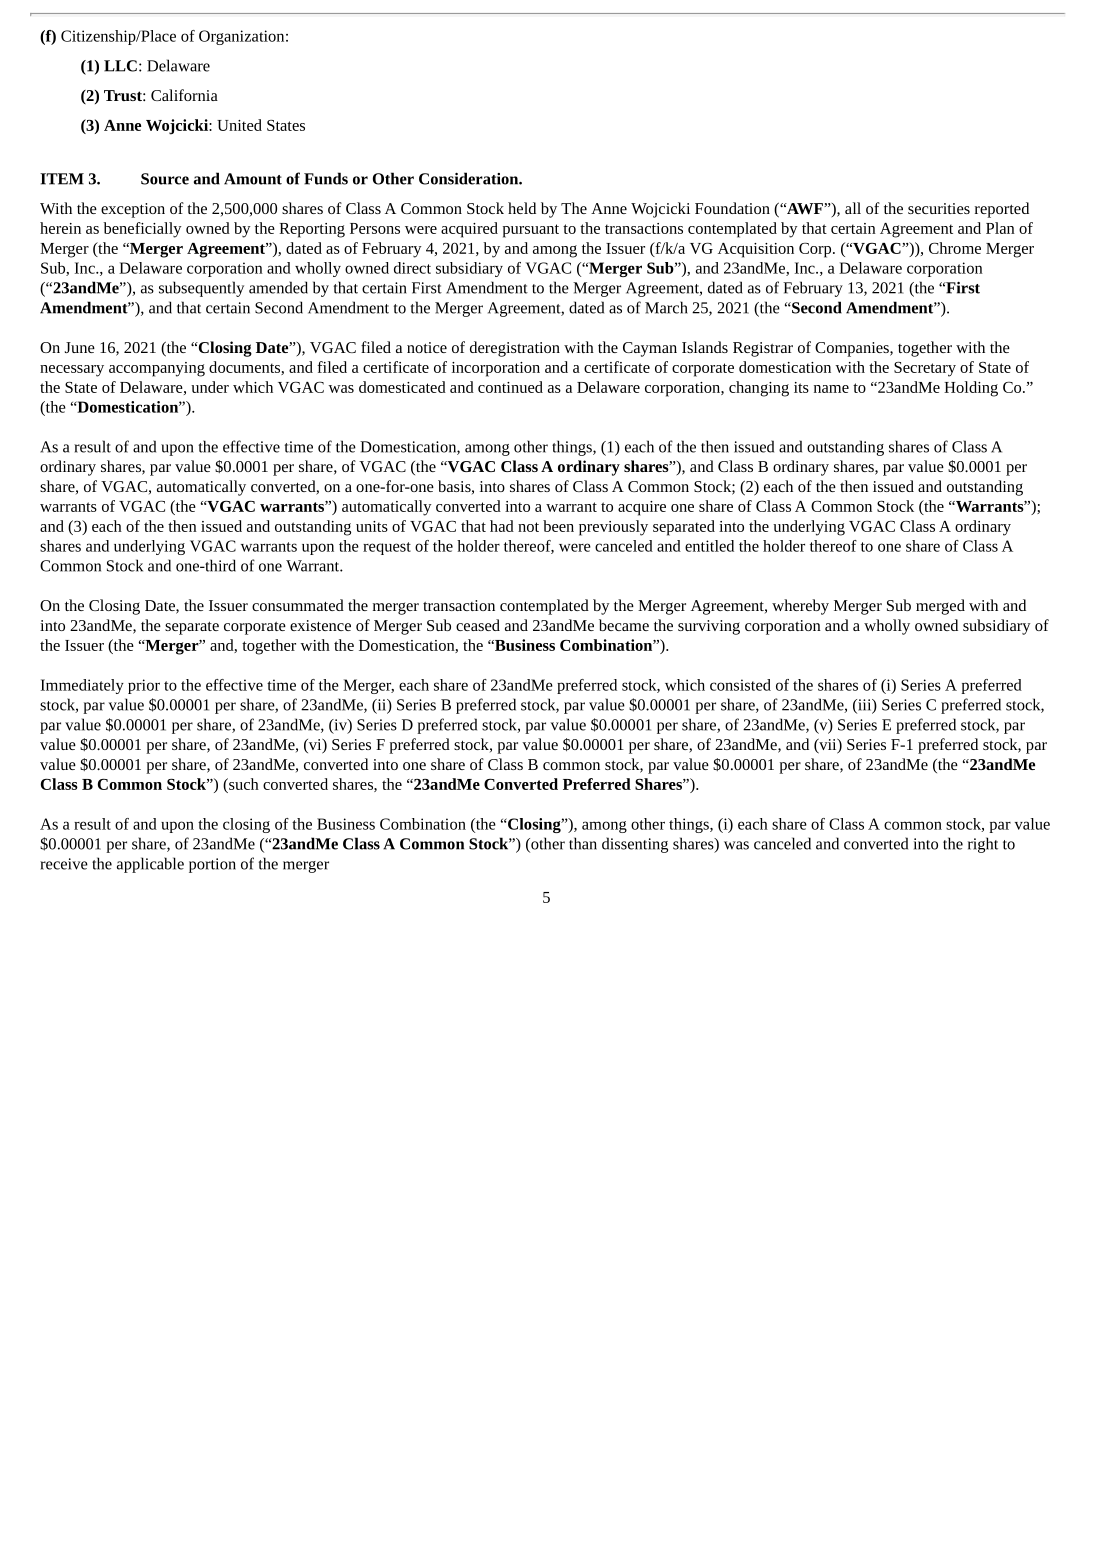  What do you see at coordinates (150, 865) in the document?
I see `applicable` at bounding box center [150, 865].
